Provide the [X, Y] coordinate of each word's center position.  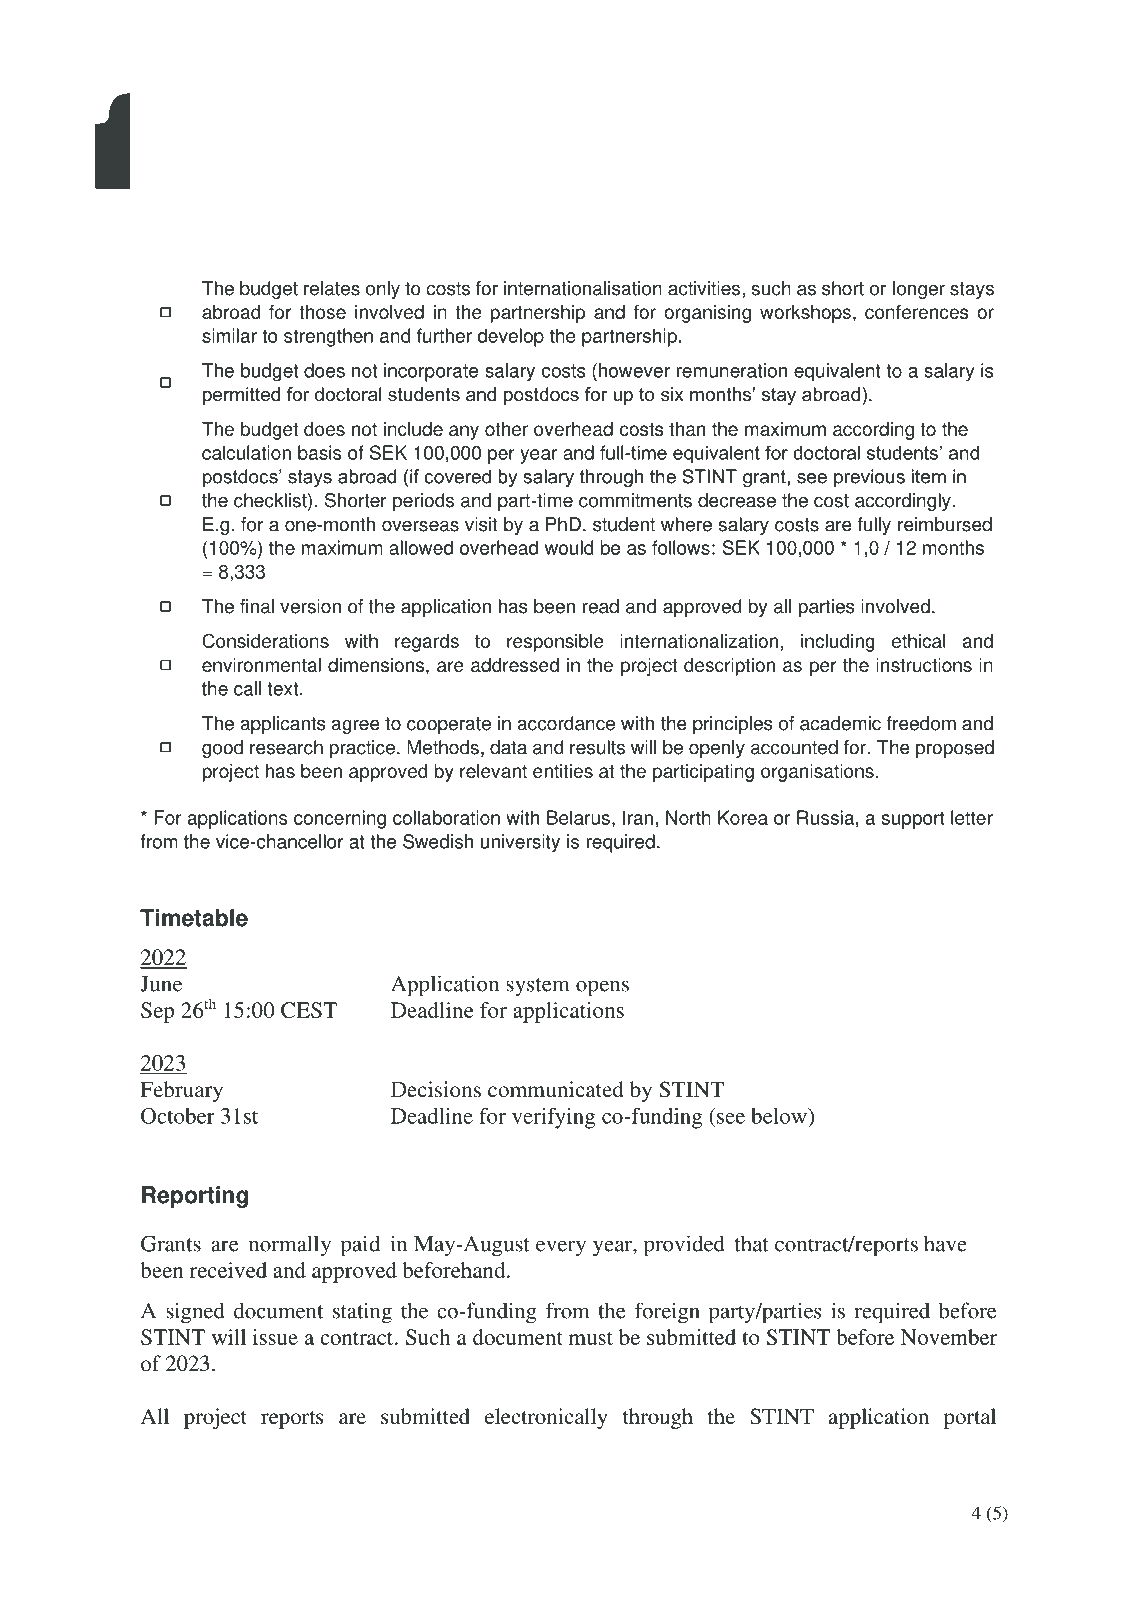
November [949, 1337]
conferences [916, 312]
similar [229, 335]
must [591, 1338]
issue [275, 1337]
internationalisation [583, 288]
